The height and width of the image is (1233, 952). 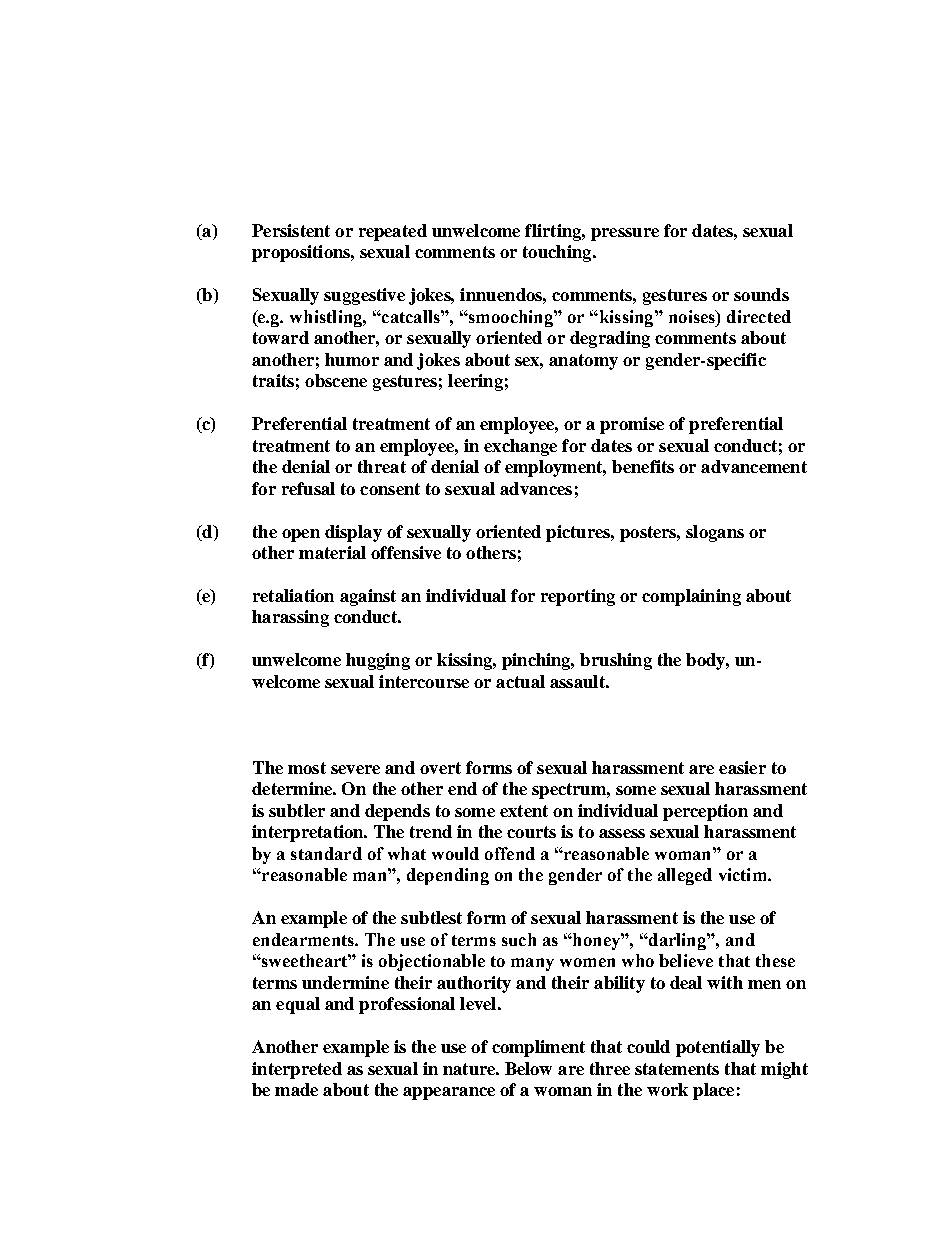 I want to click on standard, so click(x=326, y=853).
